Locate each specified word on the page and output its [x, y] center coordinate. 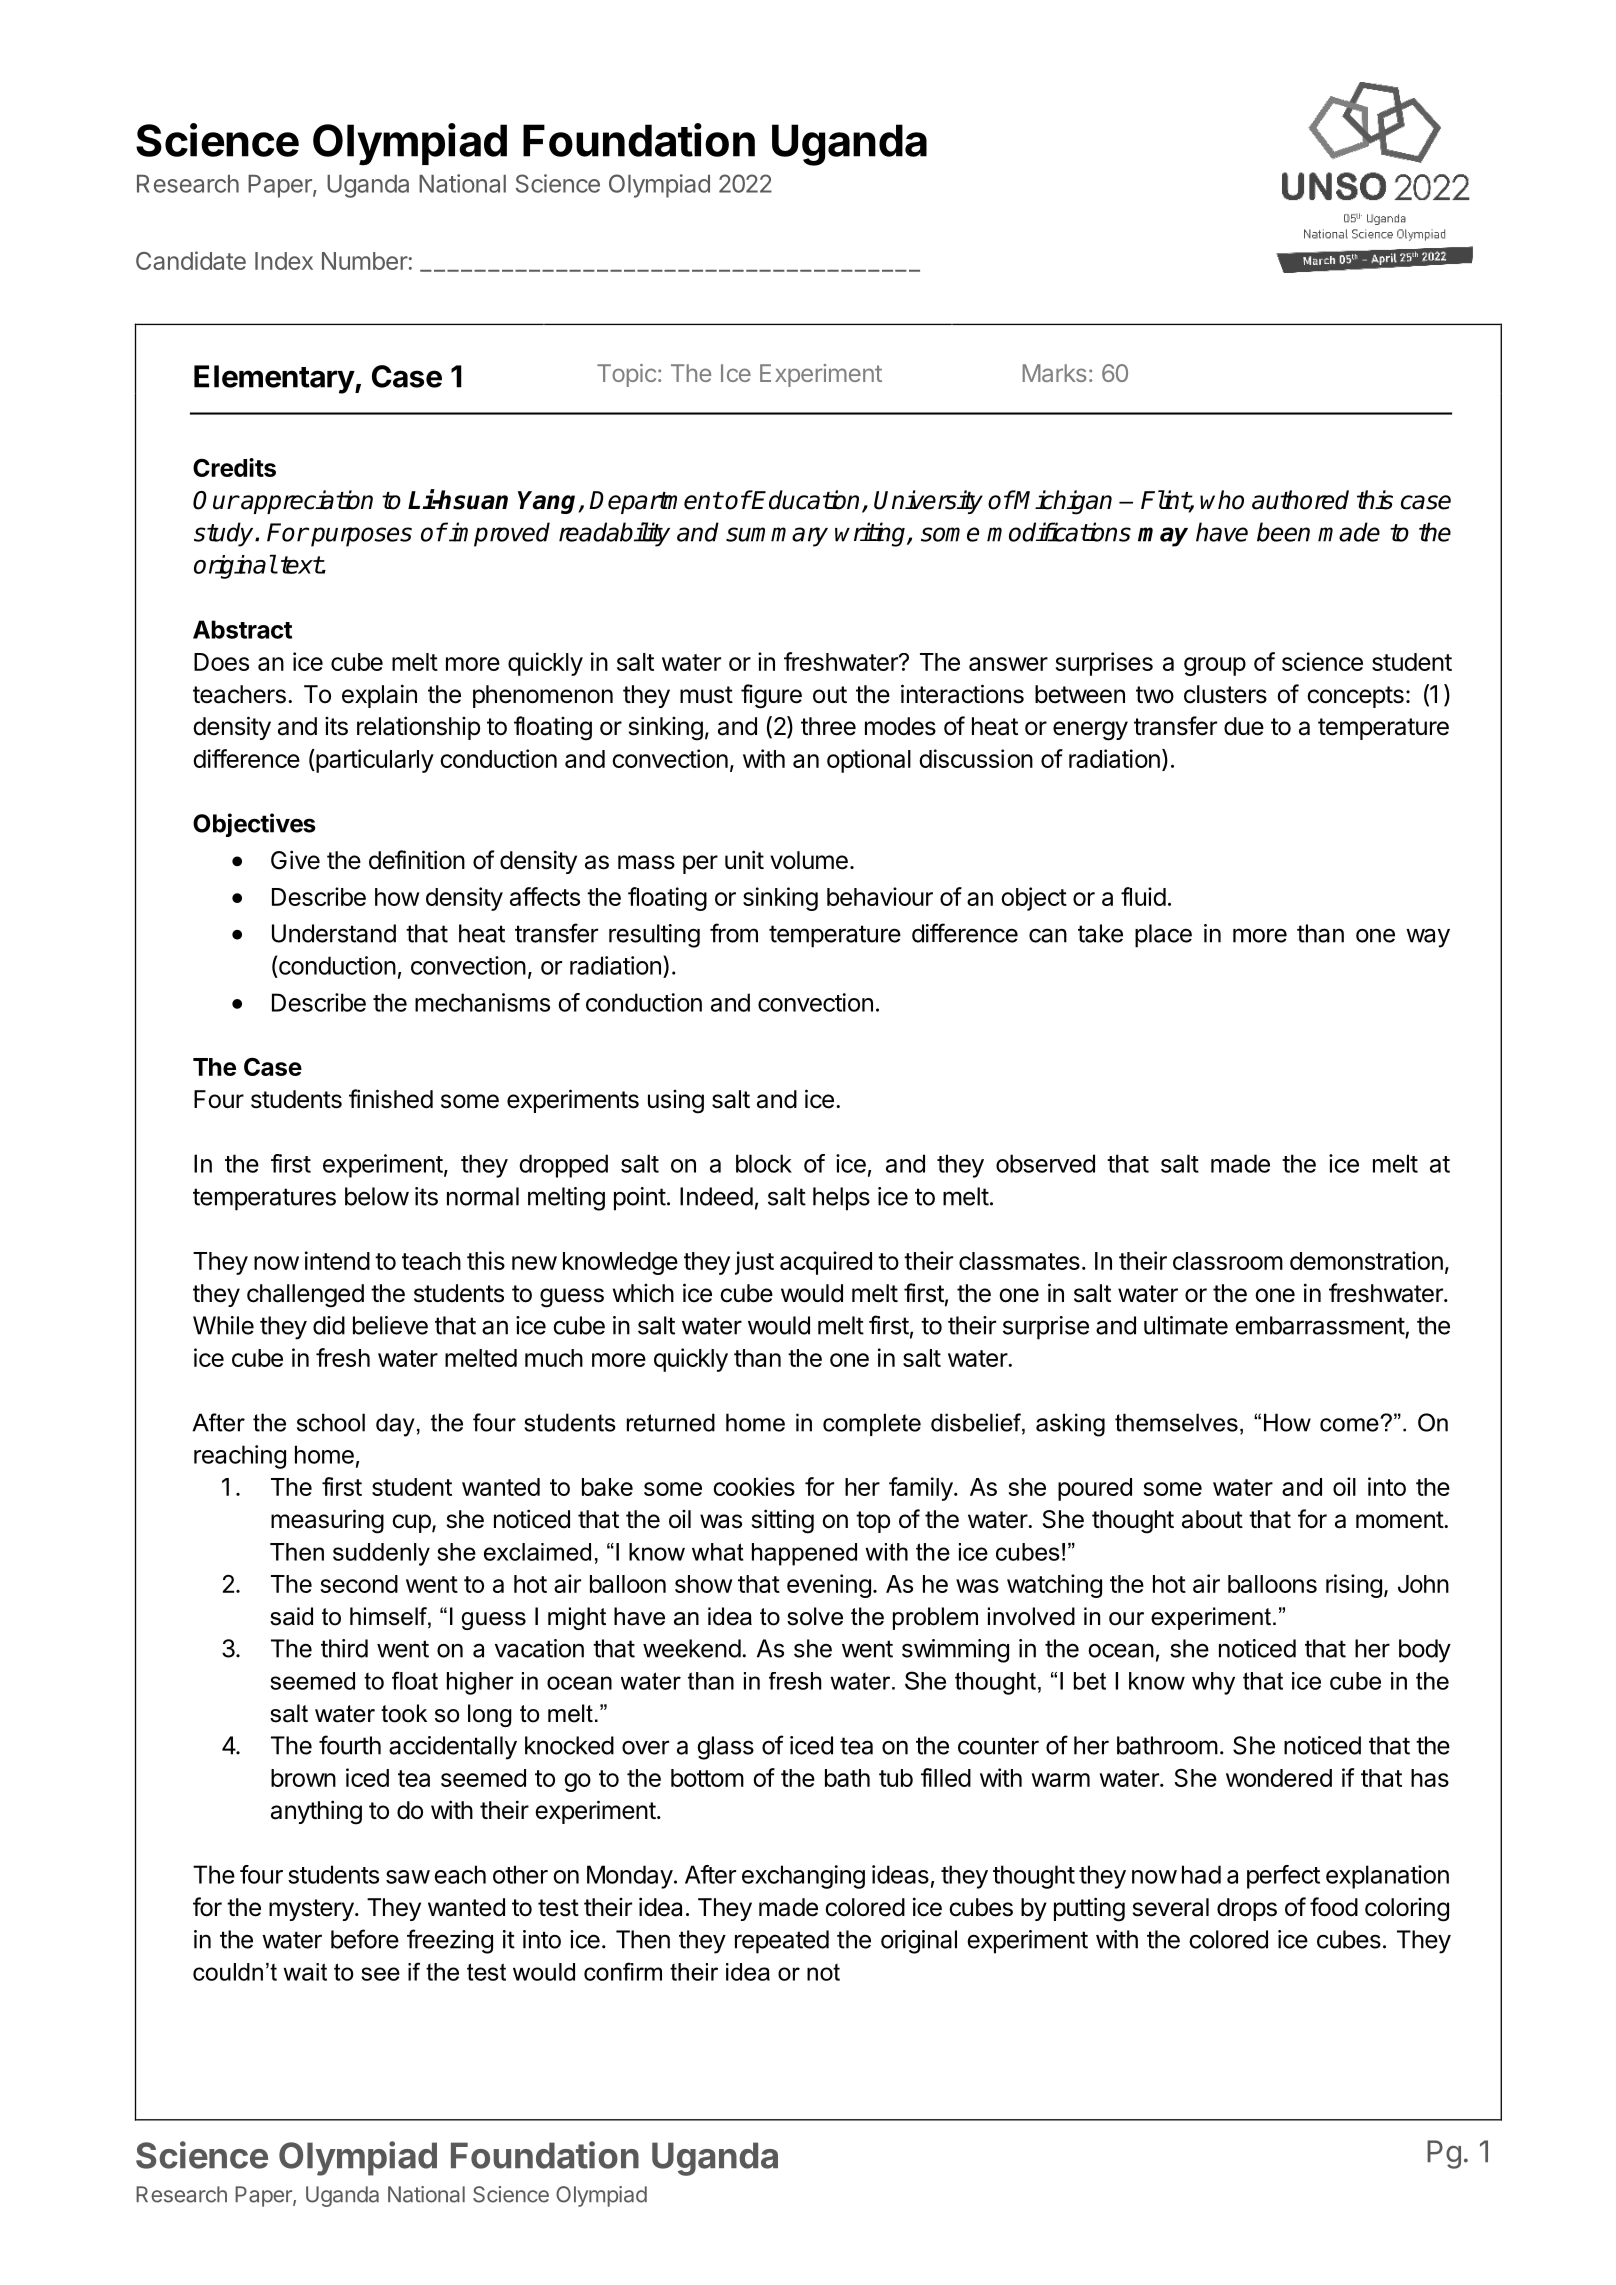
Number [365, 261]
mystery [311, 1910]
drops [1247, 1909]
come [1350, 1424]
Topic [626, 375]
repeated [782, 1942]
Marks [1054, 373]
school [331, 1422]
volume [809, 860]
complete [872, 1424]
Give [295, 860]
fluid [1143, 896]
